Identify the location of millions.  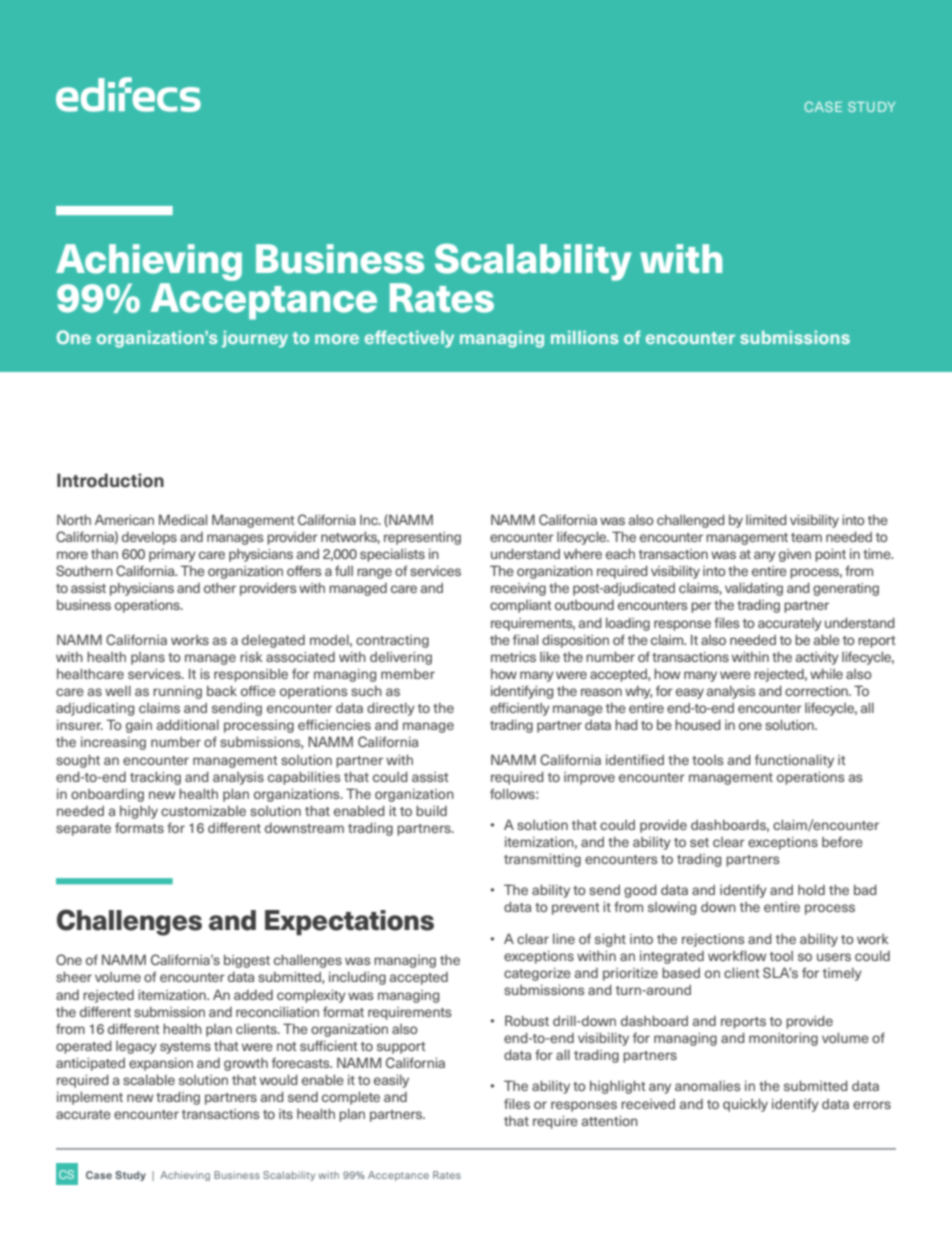
(585, 337).
